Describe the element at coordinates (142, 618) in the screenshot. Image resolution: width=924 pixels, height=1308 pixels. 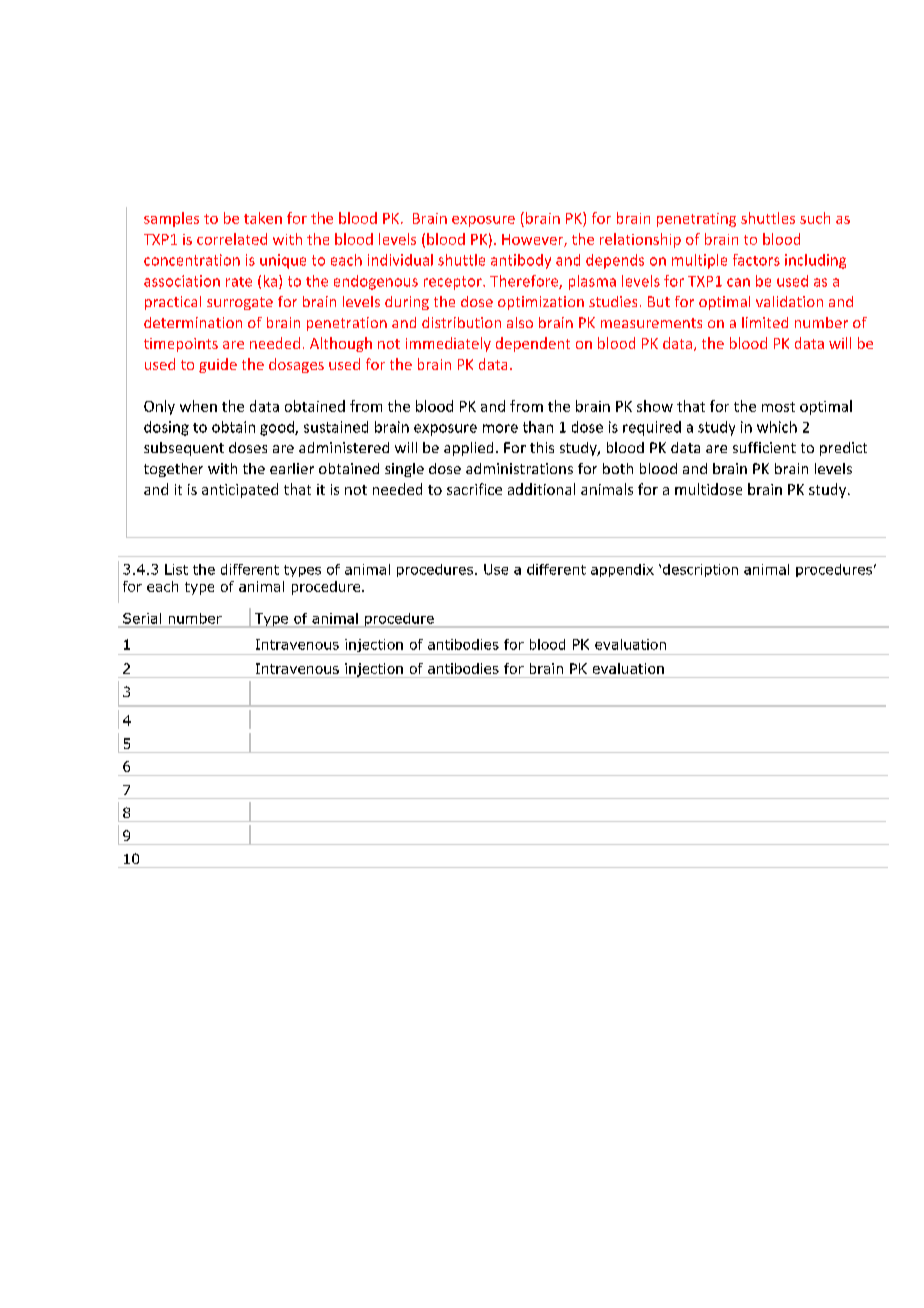
I see `Serial` at that location.
